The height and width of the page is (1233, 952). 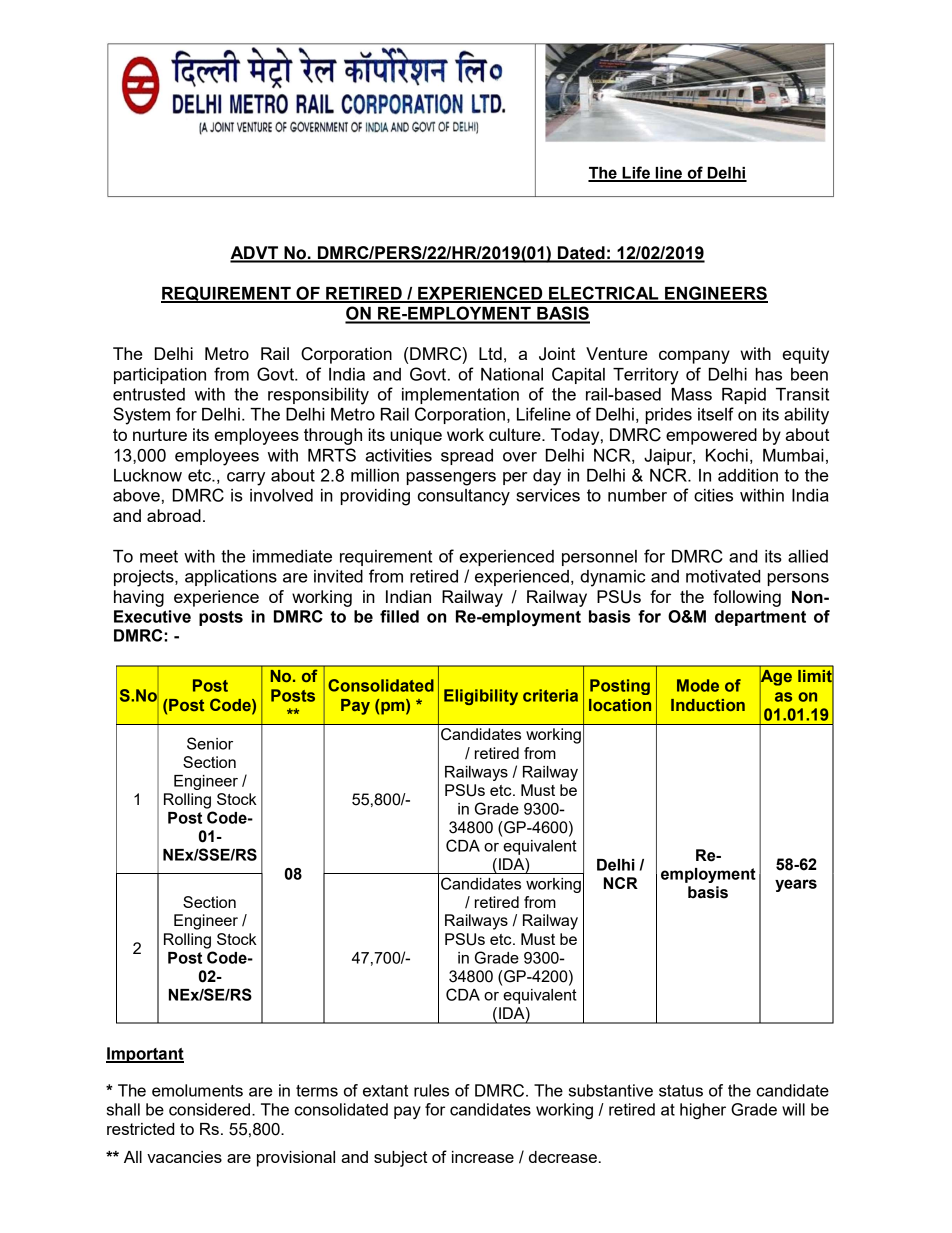 I want to click on participation, so click(x=160, y=376).
